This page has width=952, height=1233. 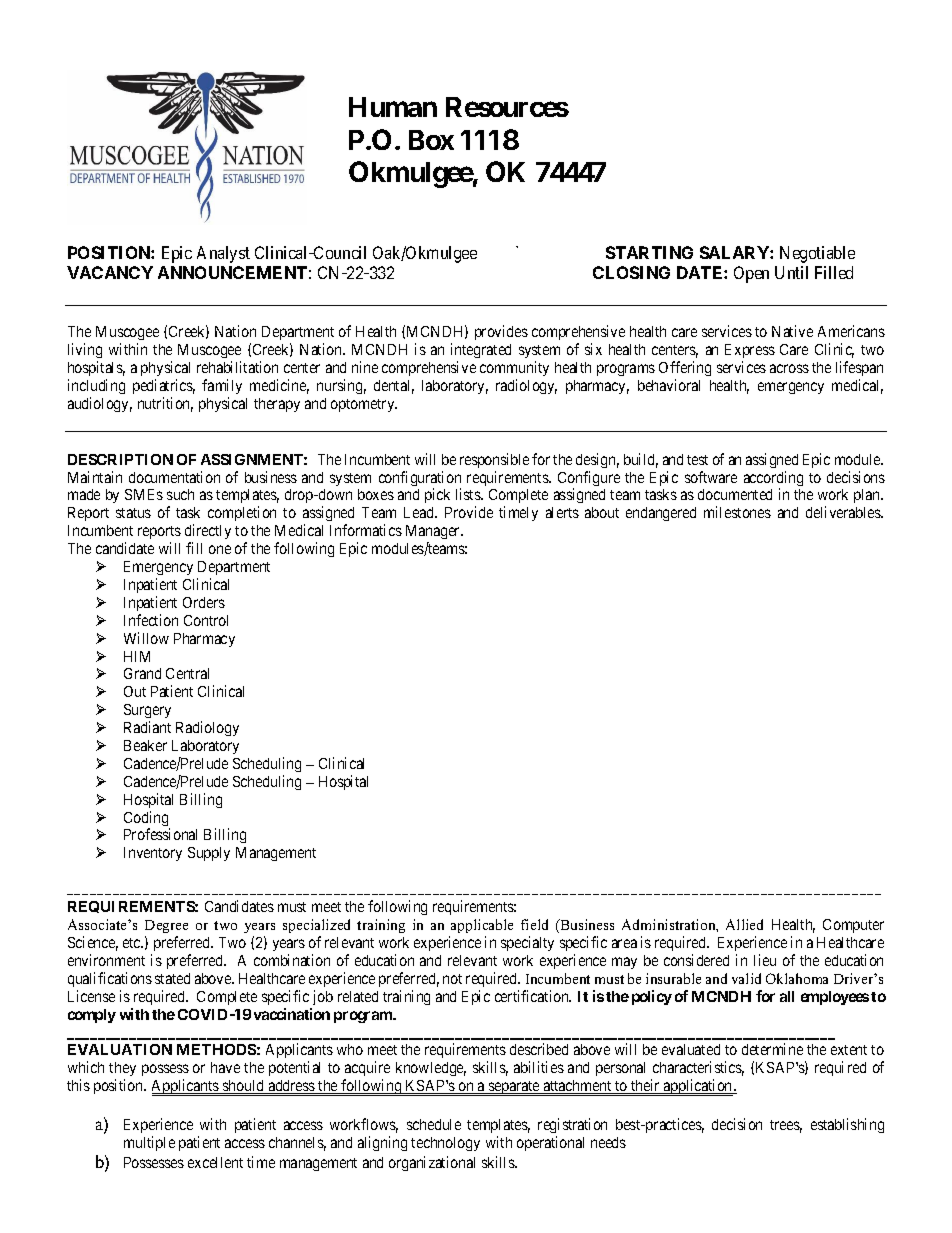 I want to click on Negotiable, so click(x=817, y=254).
